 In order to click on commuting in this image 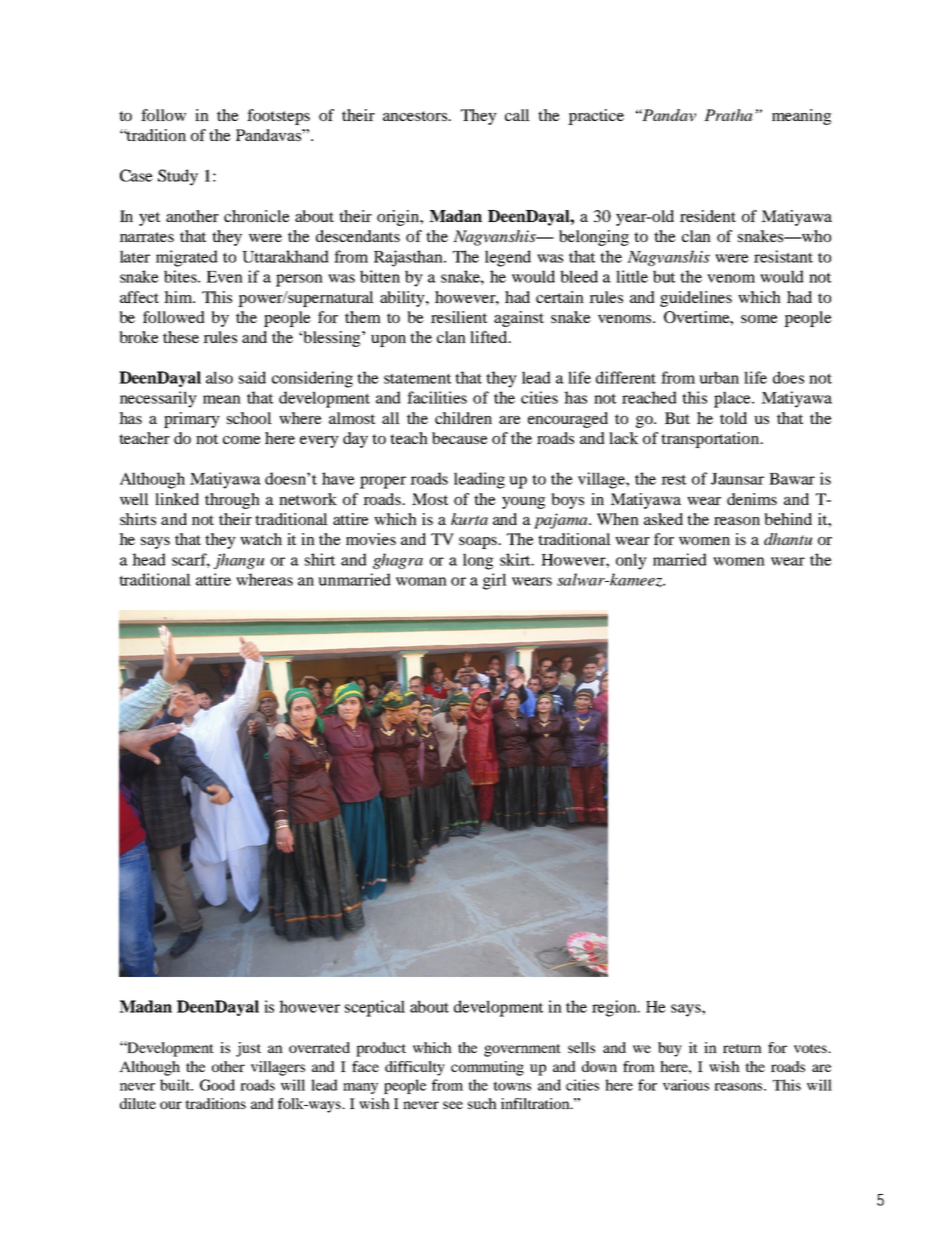, I will do `click(487, 1068)`.
